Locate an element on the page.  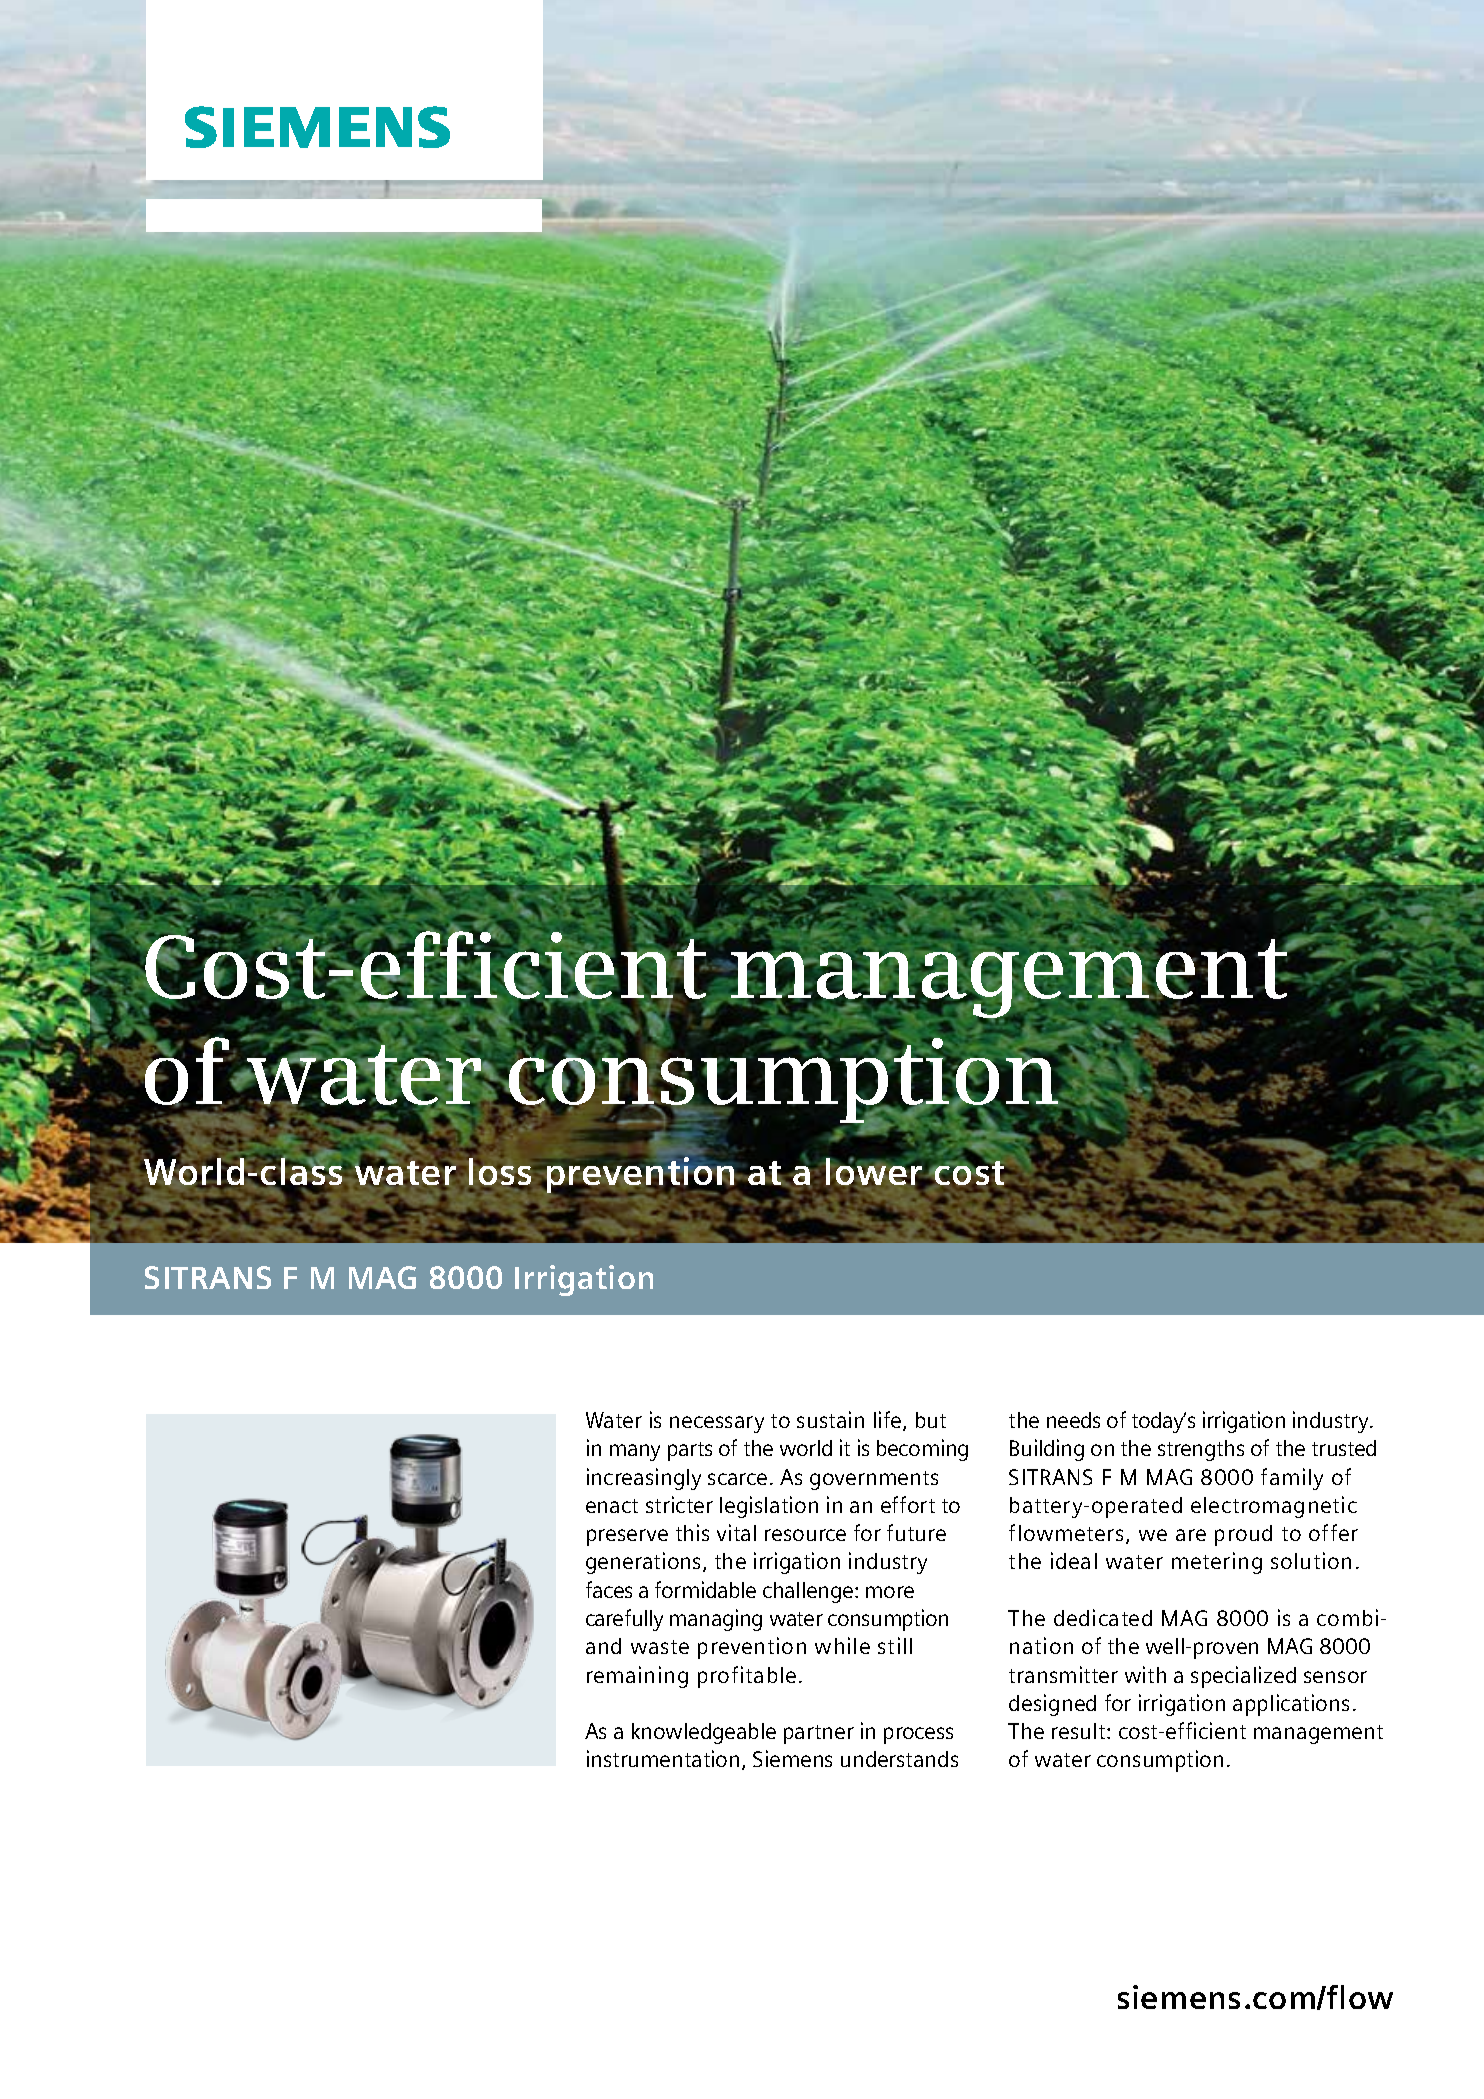
strengths is located at coordinates (1201, 1450).
